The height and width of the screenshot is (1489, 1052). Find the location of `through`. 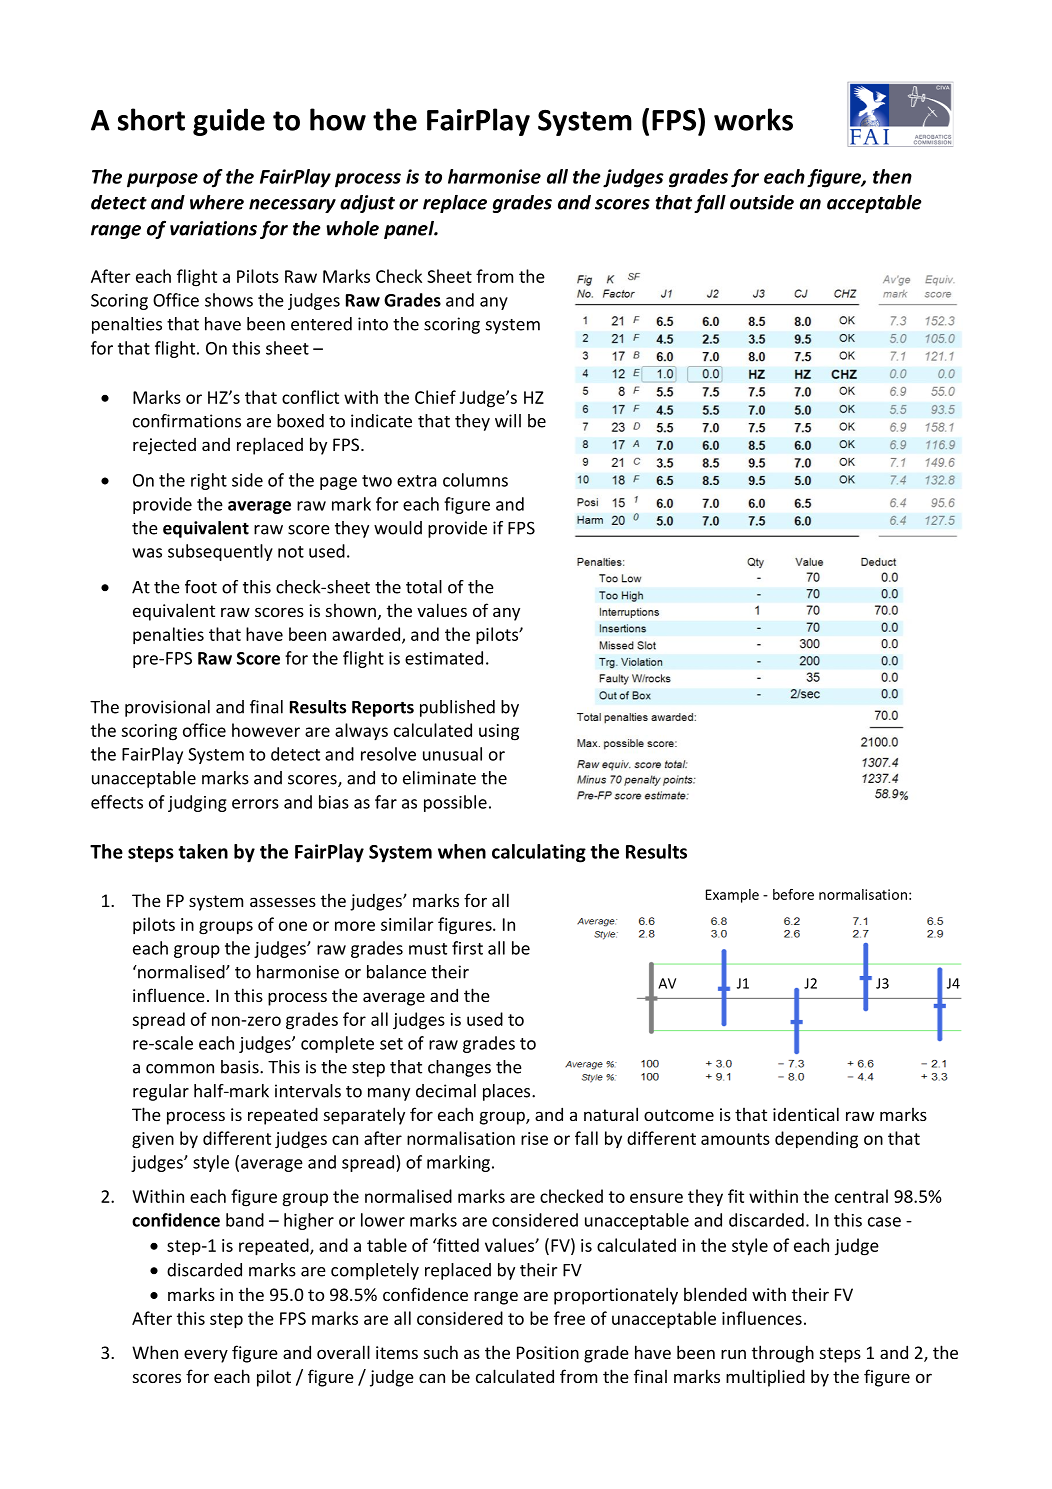

through is located at coordinates (783, 1354).
